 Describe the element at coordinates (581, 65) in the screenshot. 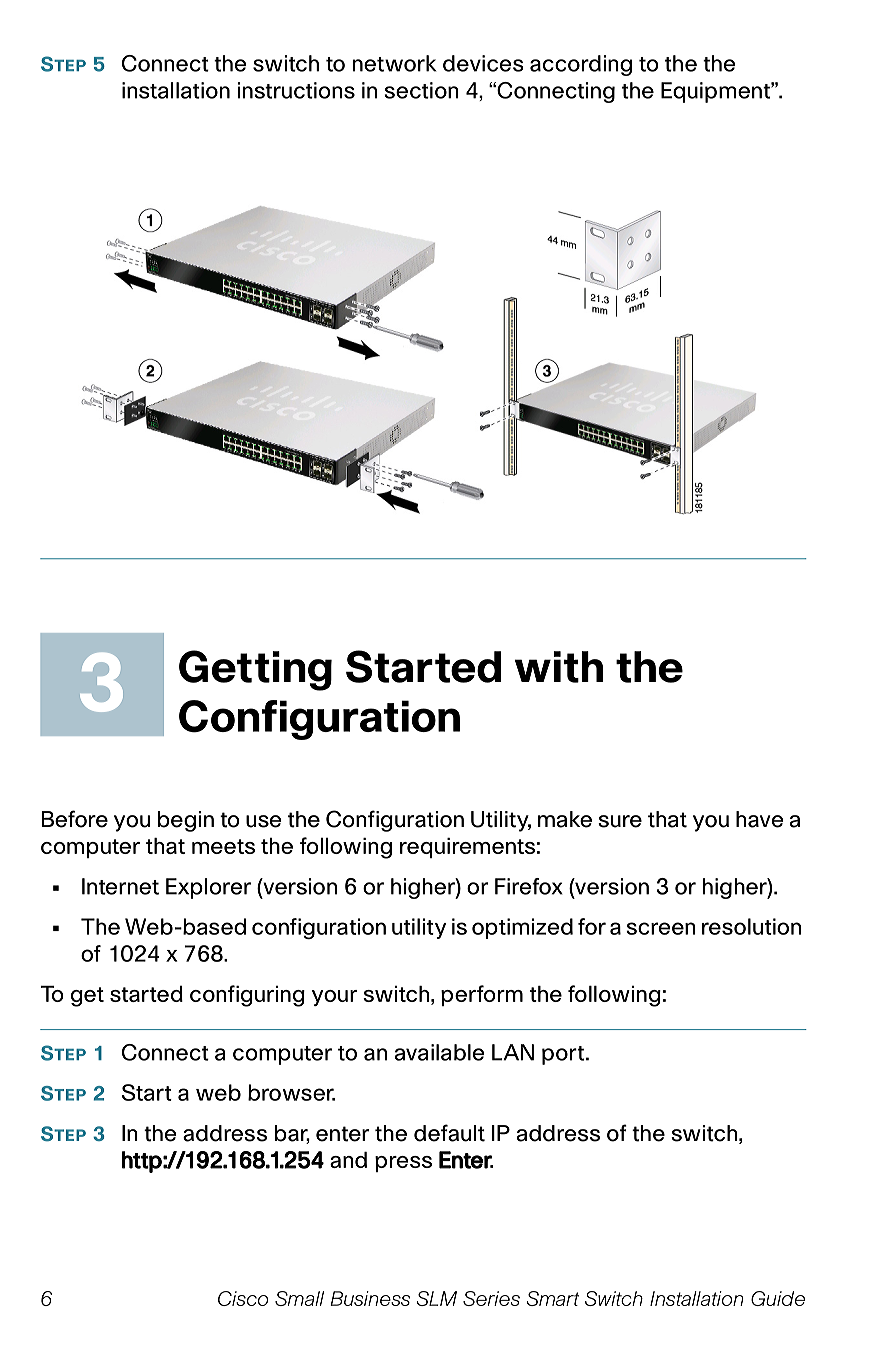

I see `according` at that location.
